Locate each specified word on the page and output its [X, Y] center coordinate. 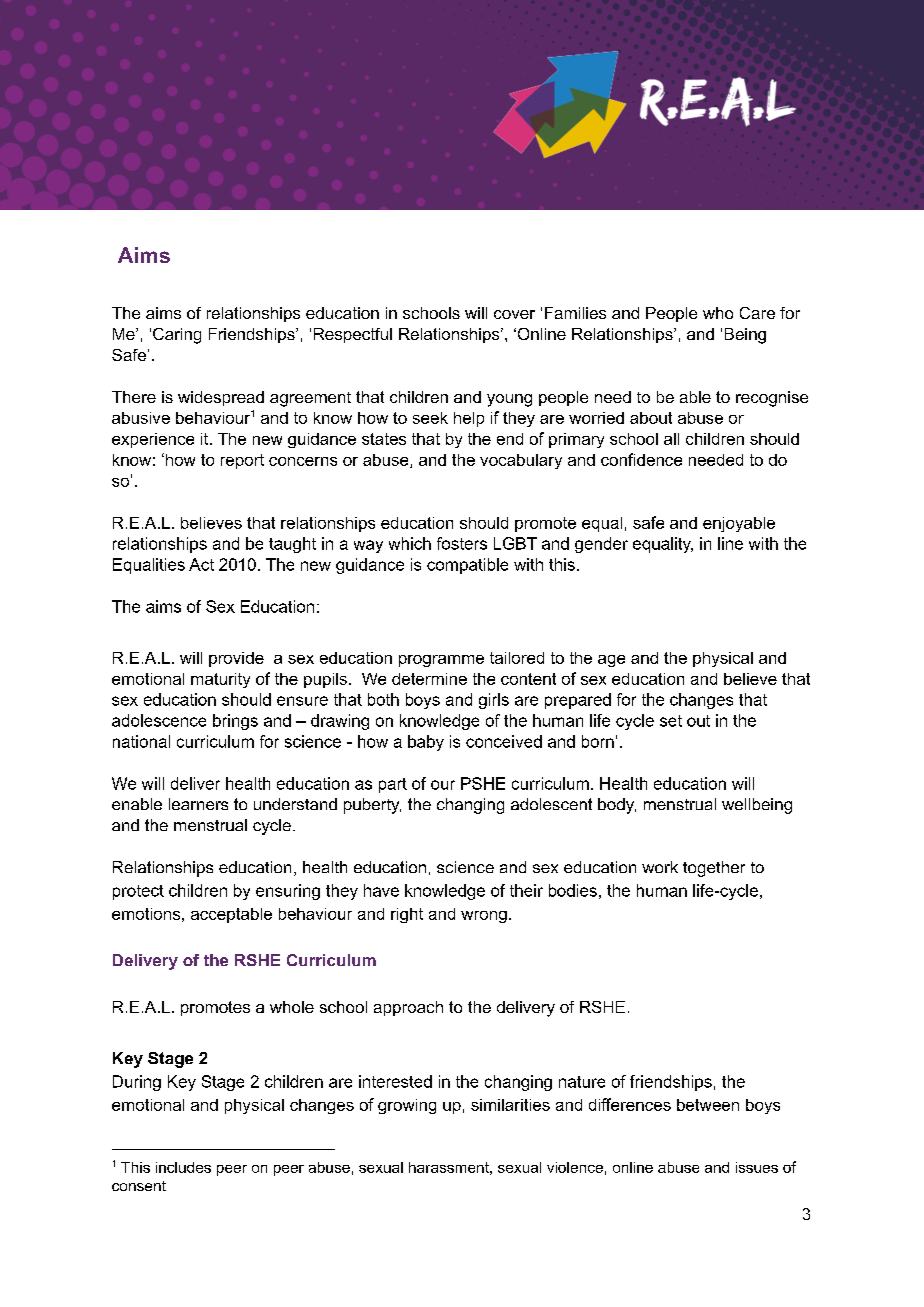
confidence [641, 459]
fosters [462, 543]
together [714, 869]
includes [183, 1167]
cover [514, 314]
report [242, 461]
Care [757, 313]
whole [292, 1007]
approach [408, 1008]
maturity [220, 680]
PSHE [483, 783]
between [708, 1105]
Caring [177, 336]
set [671, 721]
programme [441, 661]
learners [198, 804]
